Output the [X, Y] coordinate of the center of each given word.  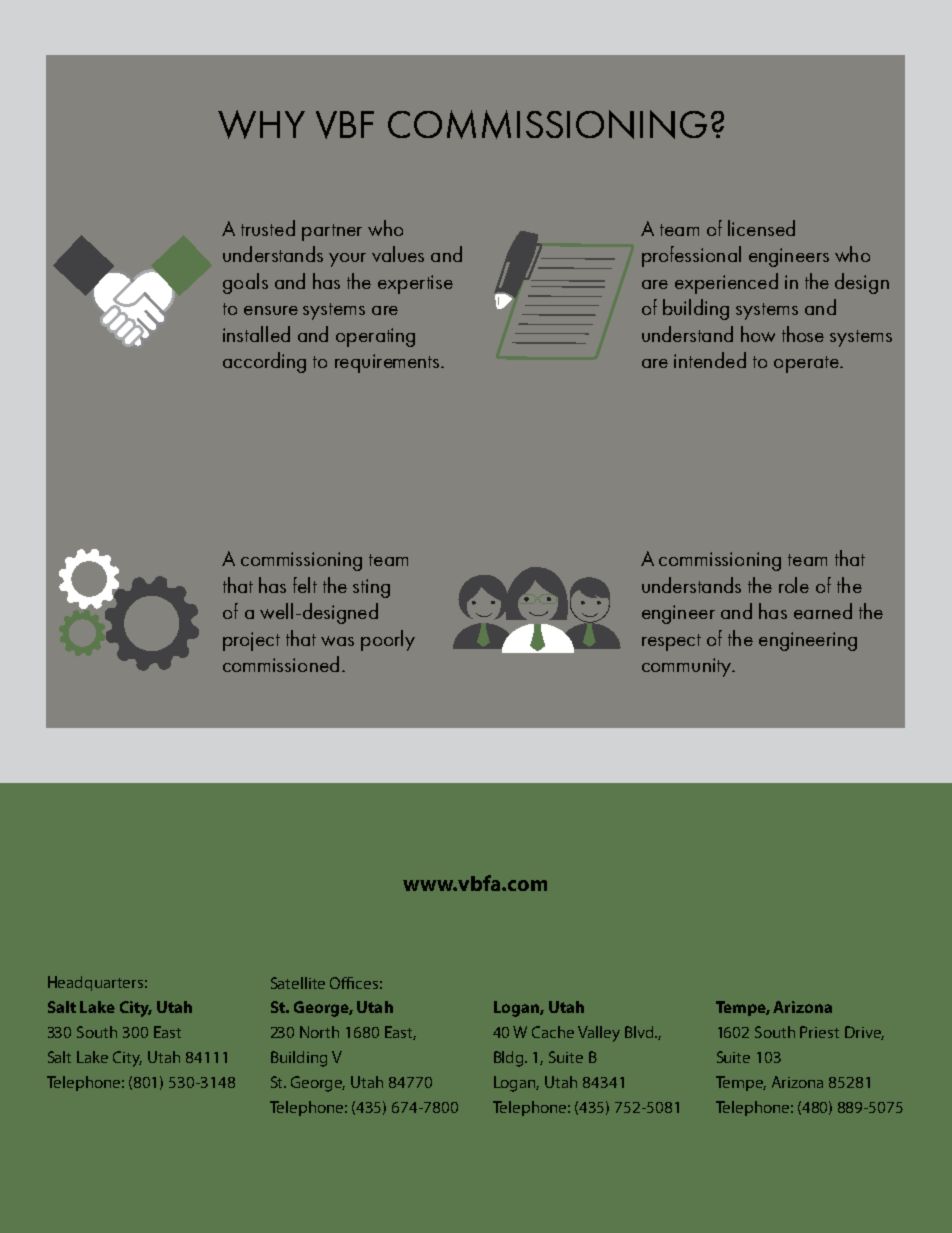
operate [807, 364]
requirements [388, 363]
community [687, 667]
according [264, 362]
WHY [261, 124]
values [398, 254]
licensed [761, 228]
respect [671, 642]
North [319, 1032]
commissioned [281, 664]
